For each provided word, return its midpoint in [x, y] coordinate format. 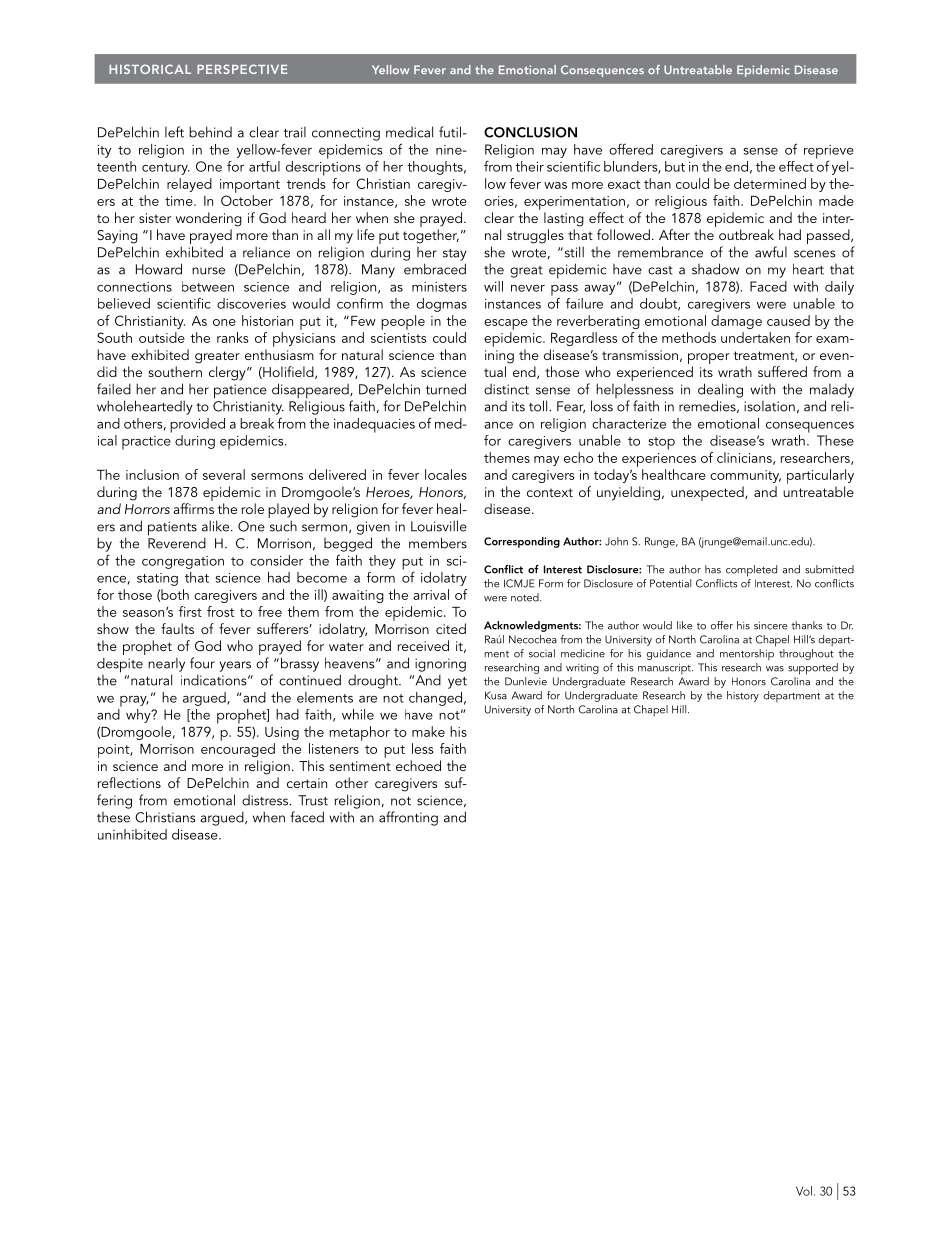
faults [177, 628]
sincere [771, 625]
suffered [782, 371]
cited [451, 628]
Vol [804, 1191]
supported [813, 669]
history [743, 696]
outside [162, 337]
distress [266, 800]
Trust [313, 800]
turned [446, 389]
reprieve [829, 153]
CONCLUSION [530, 132]
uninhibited [132, 834]
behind [210, 132]
